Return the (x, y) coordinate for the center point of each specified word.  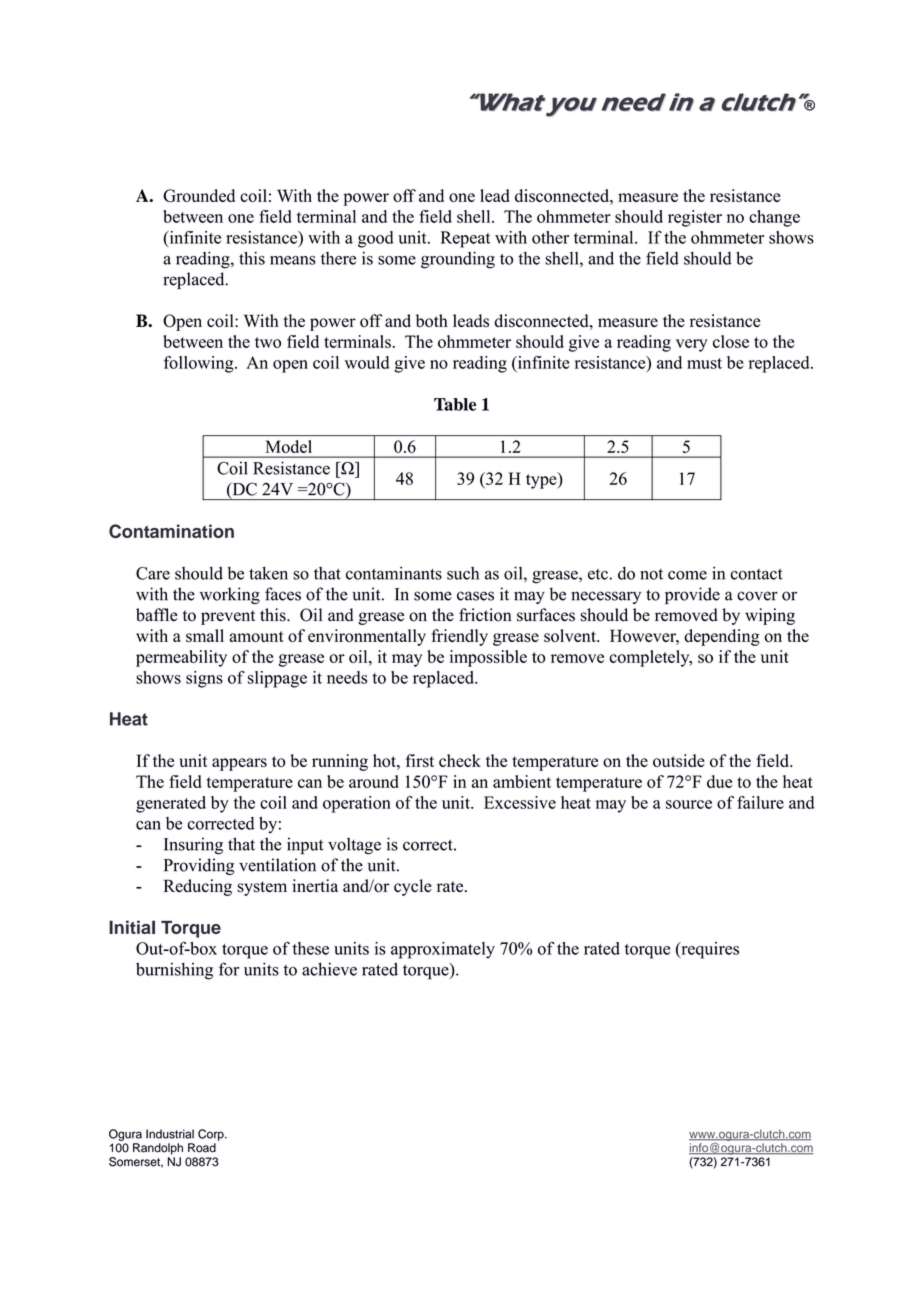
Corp (212, 1135)
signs (204, 679)
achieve (329, 969)
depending (722, 637)
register (695, 218)
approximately (443, 950)
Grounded (199, 195)
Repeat (466, 239)
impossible (488, 658)
